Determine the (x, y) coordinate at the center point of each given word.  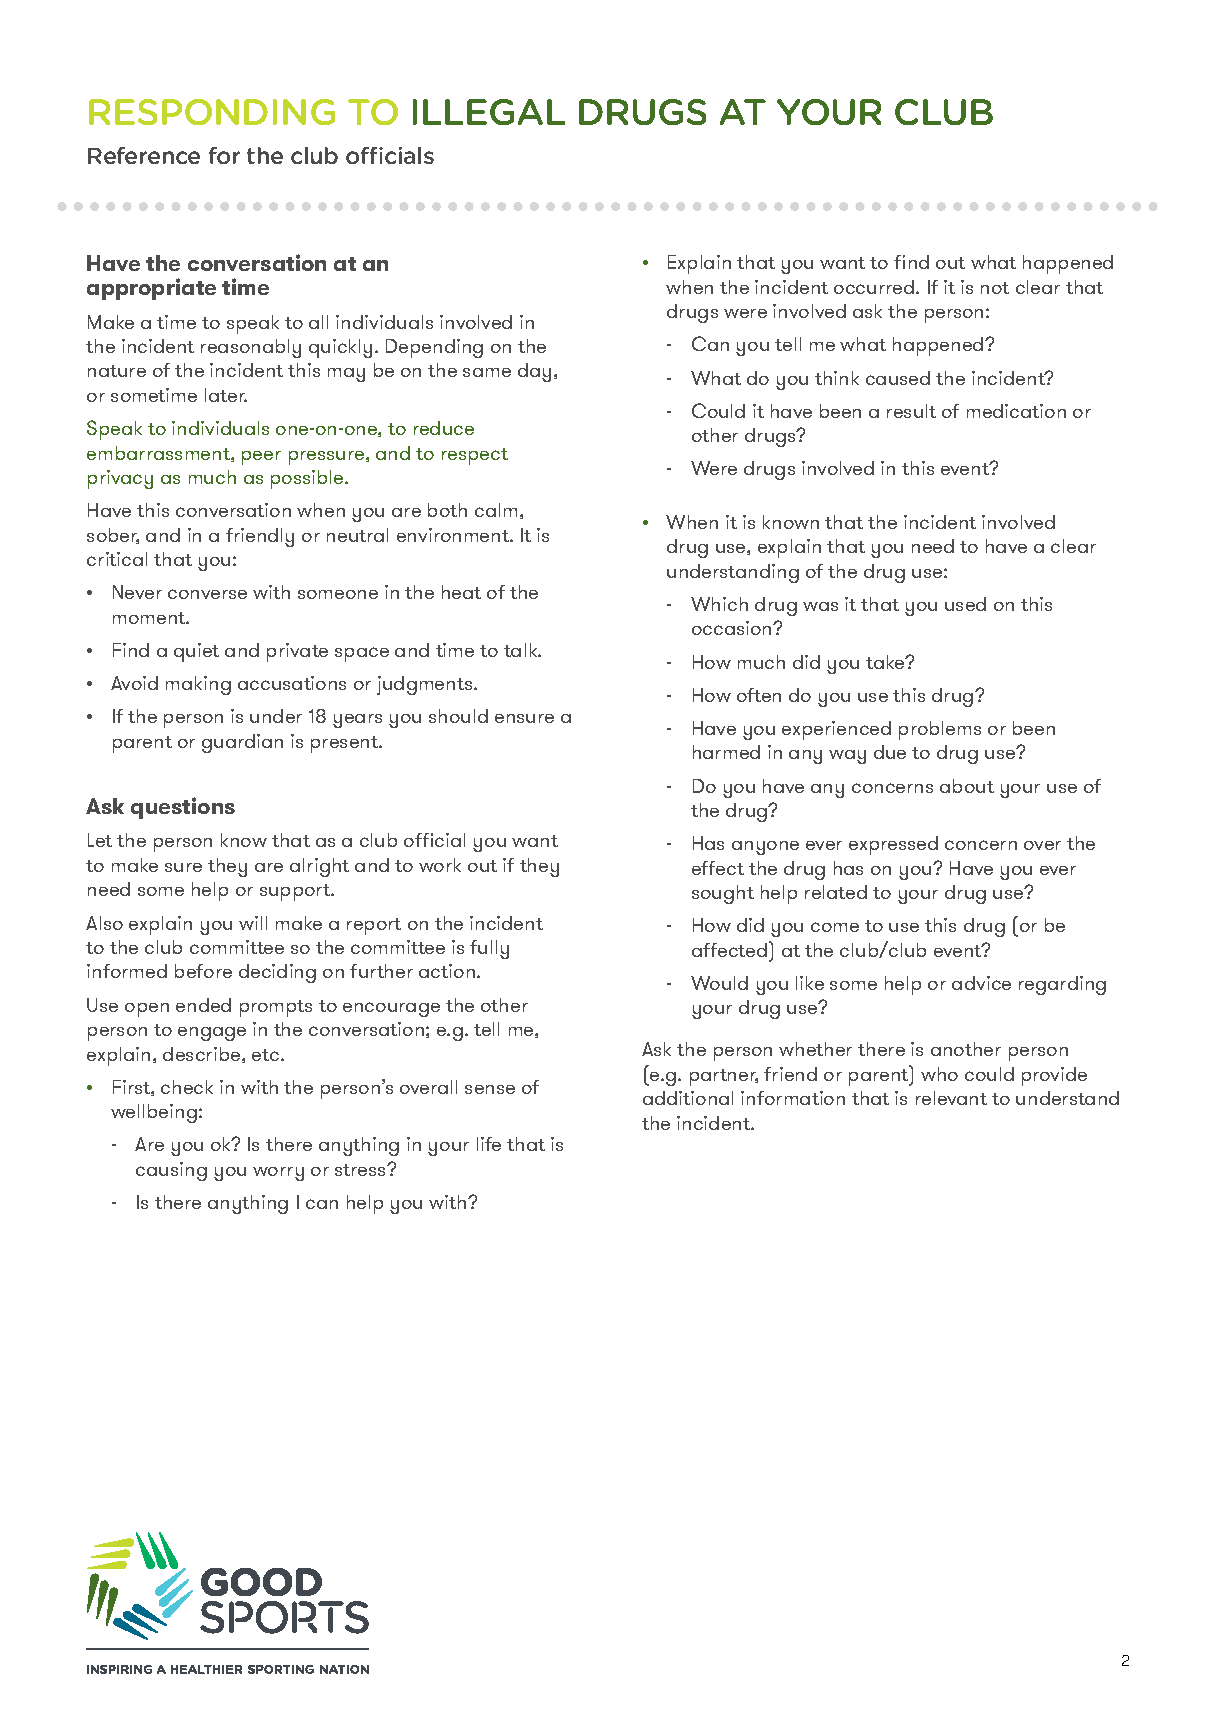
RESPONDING (212, 112)
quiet (196, 652)
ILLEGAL (489, 112)
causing (171, 1171)
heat (461, 592)
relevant (951, 1098)
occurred (875, 287)
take (886, 662)
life (489, 1144)
